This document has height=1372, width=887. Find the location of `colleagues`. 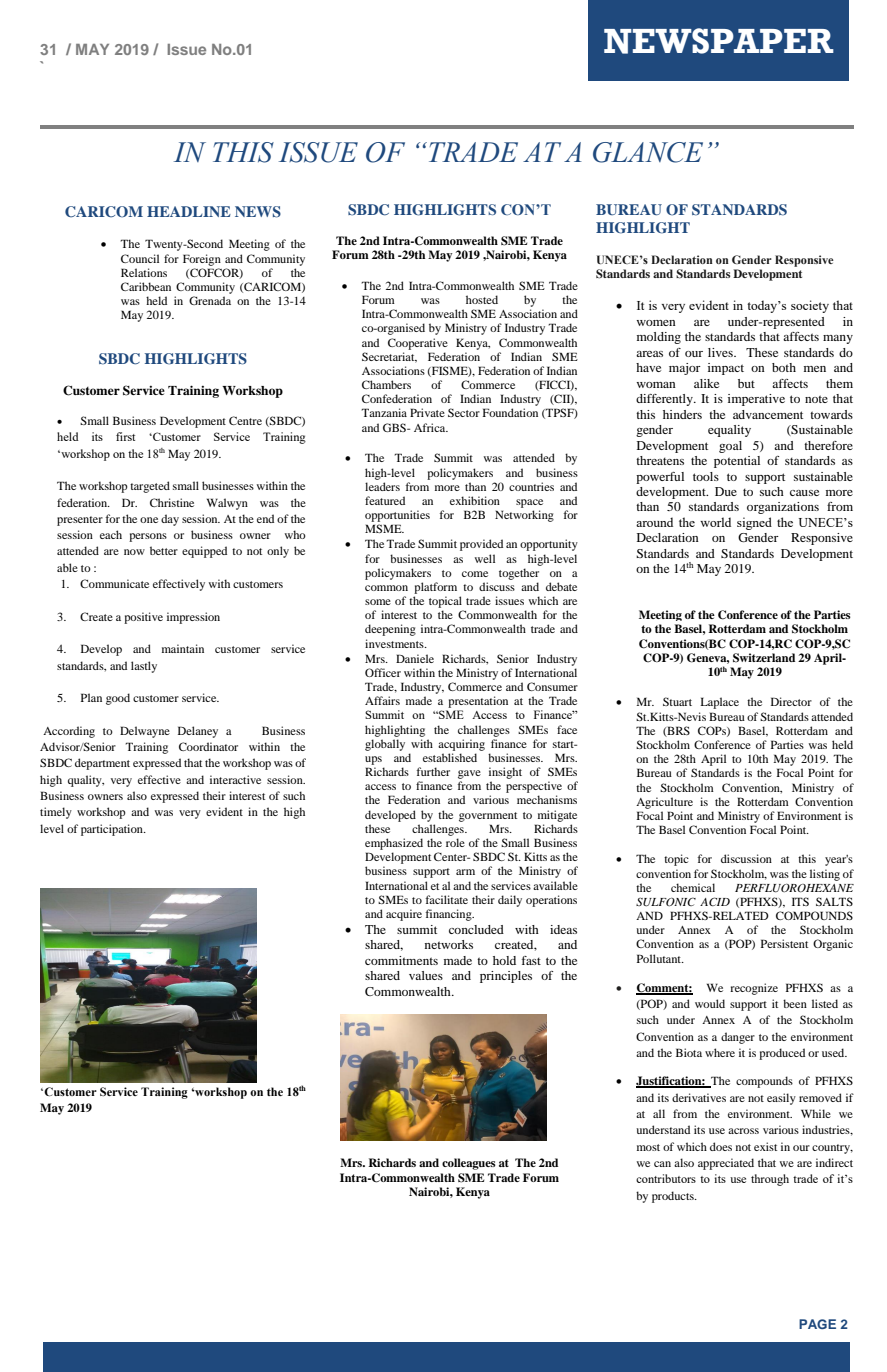

colleagues is located at coordinates (469, 1164).
